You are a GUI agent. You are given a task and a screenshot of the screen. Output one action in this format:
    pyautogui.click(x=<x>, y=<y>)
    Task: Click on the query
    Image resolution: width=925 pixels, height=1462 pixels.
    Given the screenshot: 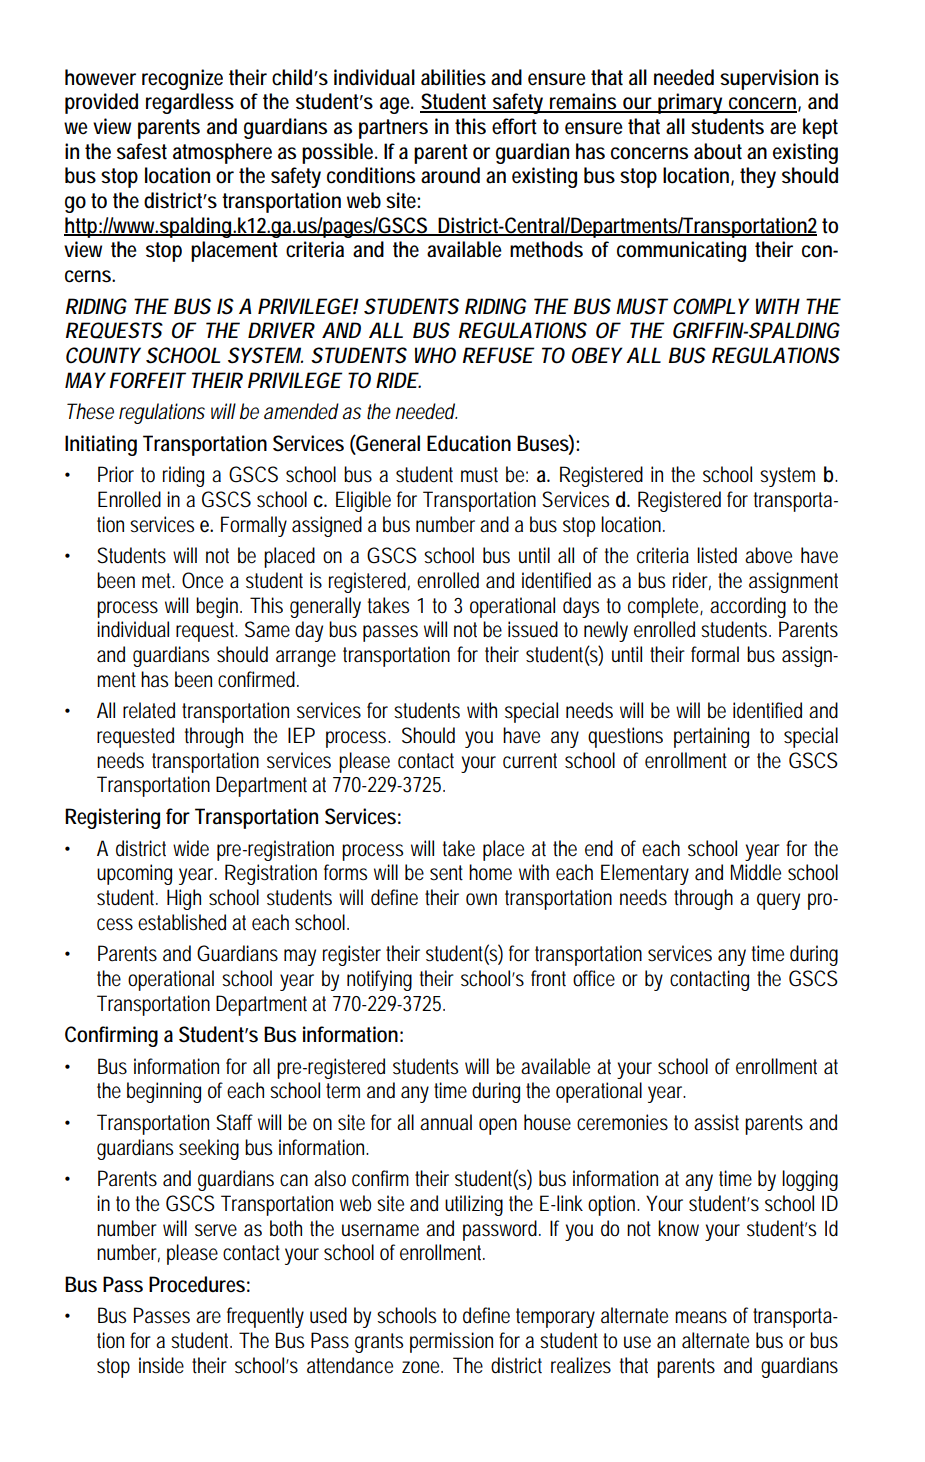 What is the action you would take?
    pyautogui.click(x=778, y=901)
